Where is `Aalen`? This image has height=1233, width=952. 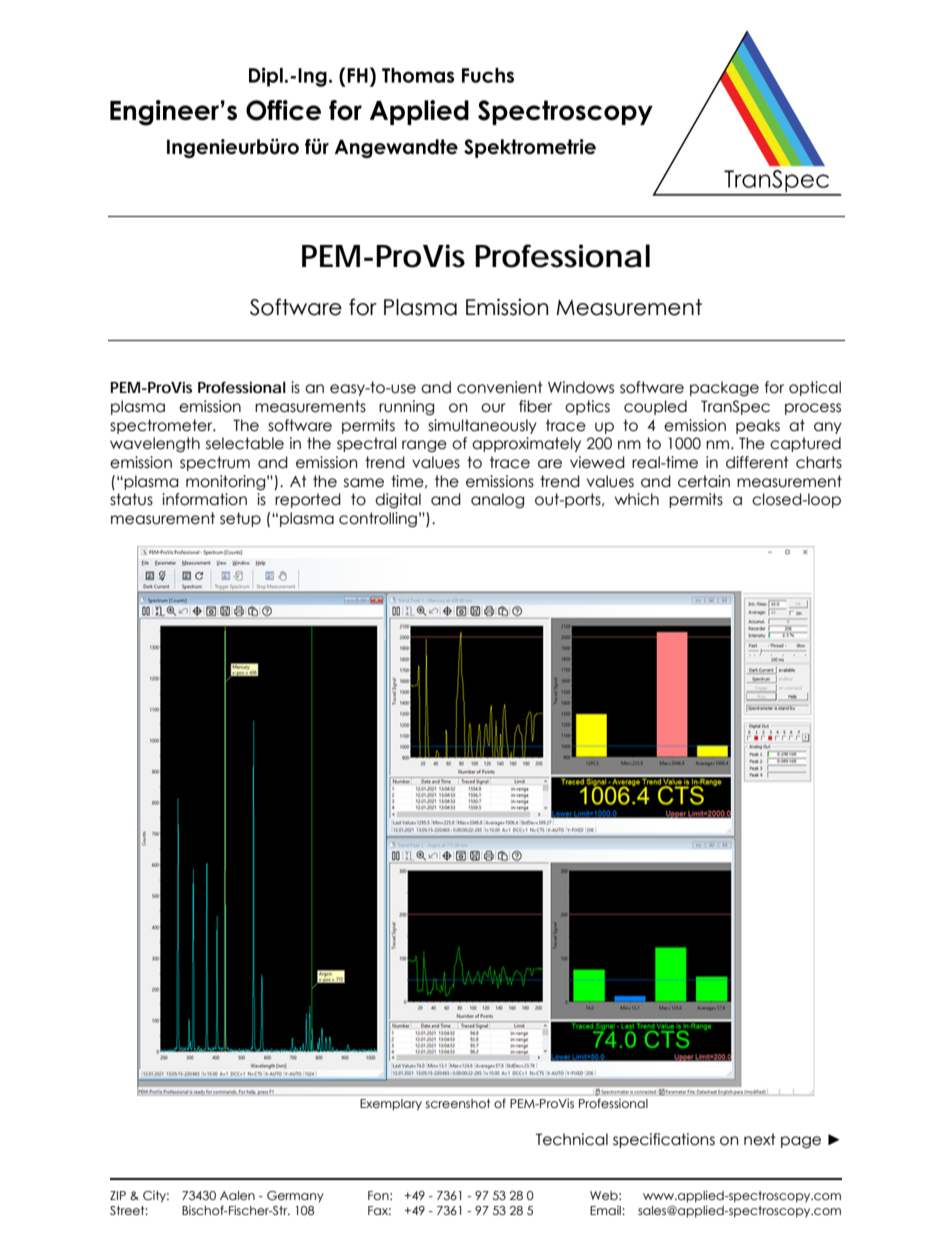 Aalen is located at coordinates (237, 1195).
